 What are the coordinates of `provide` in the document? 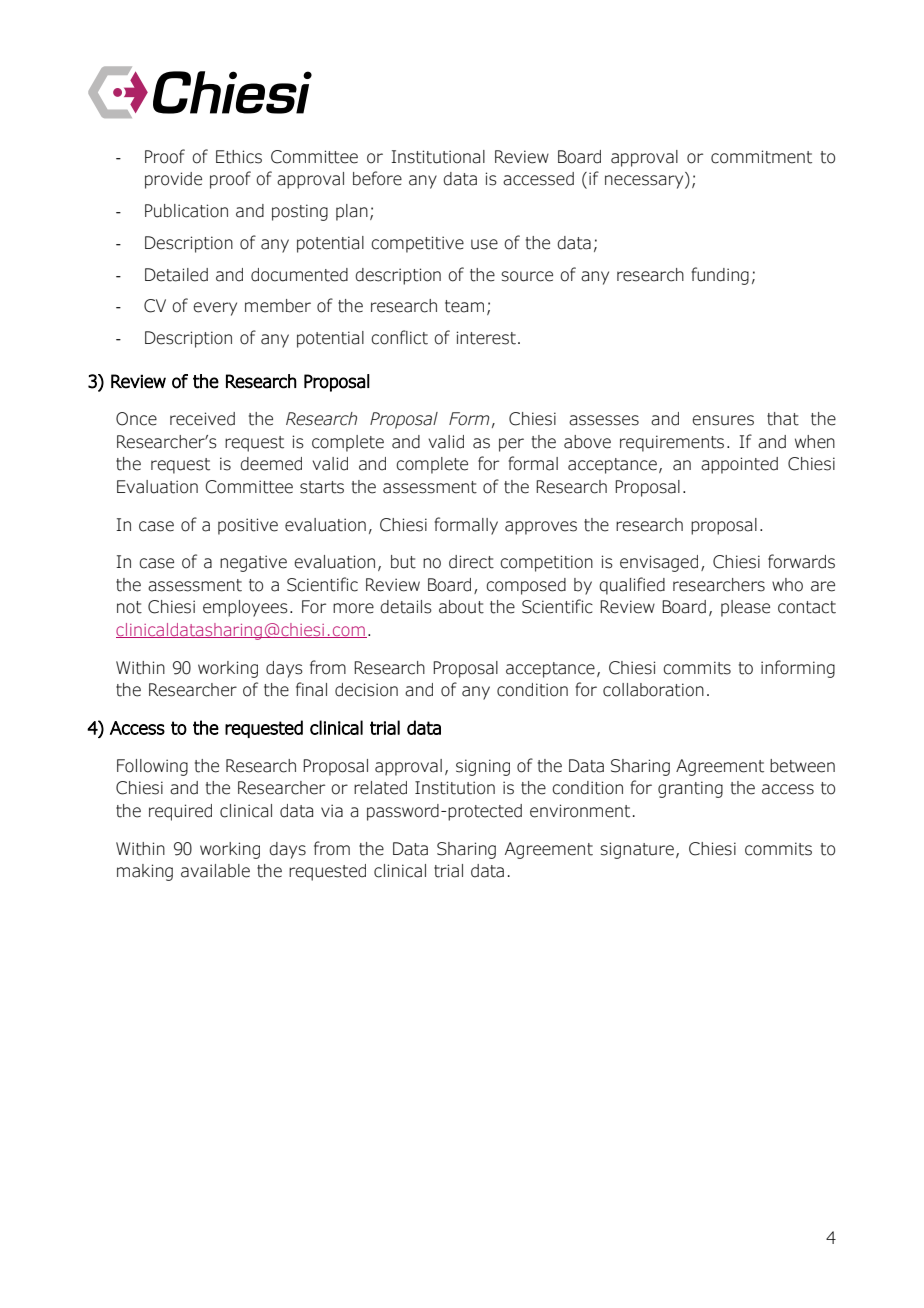 It's located at (173, 180).
